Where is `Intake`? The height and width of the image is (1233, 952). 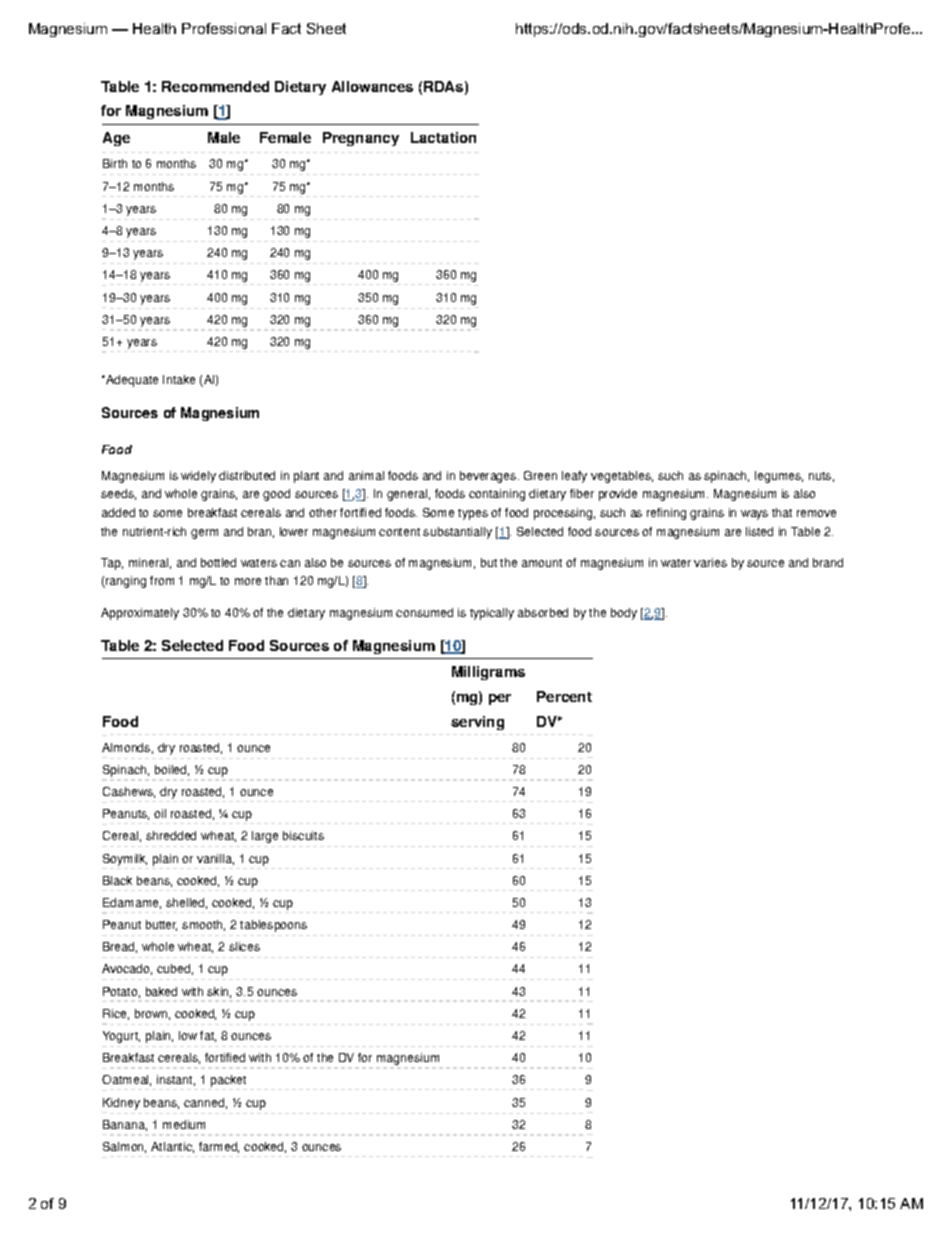
Intake is located at coordinates (179, 379).
